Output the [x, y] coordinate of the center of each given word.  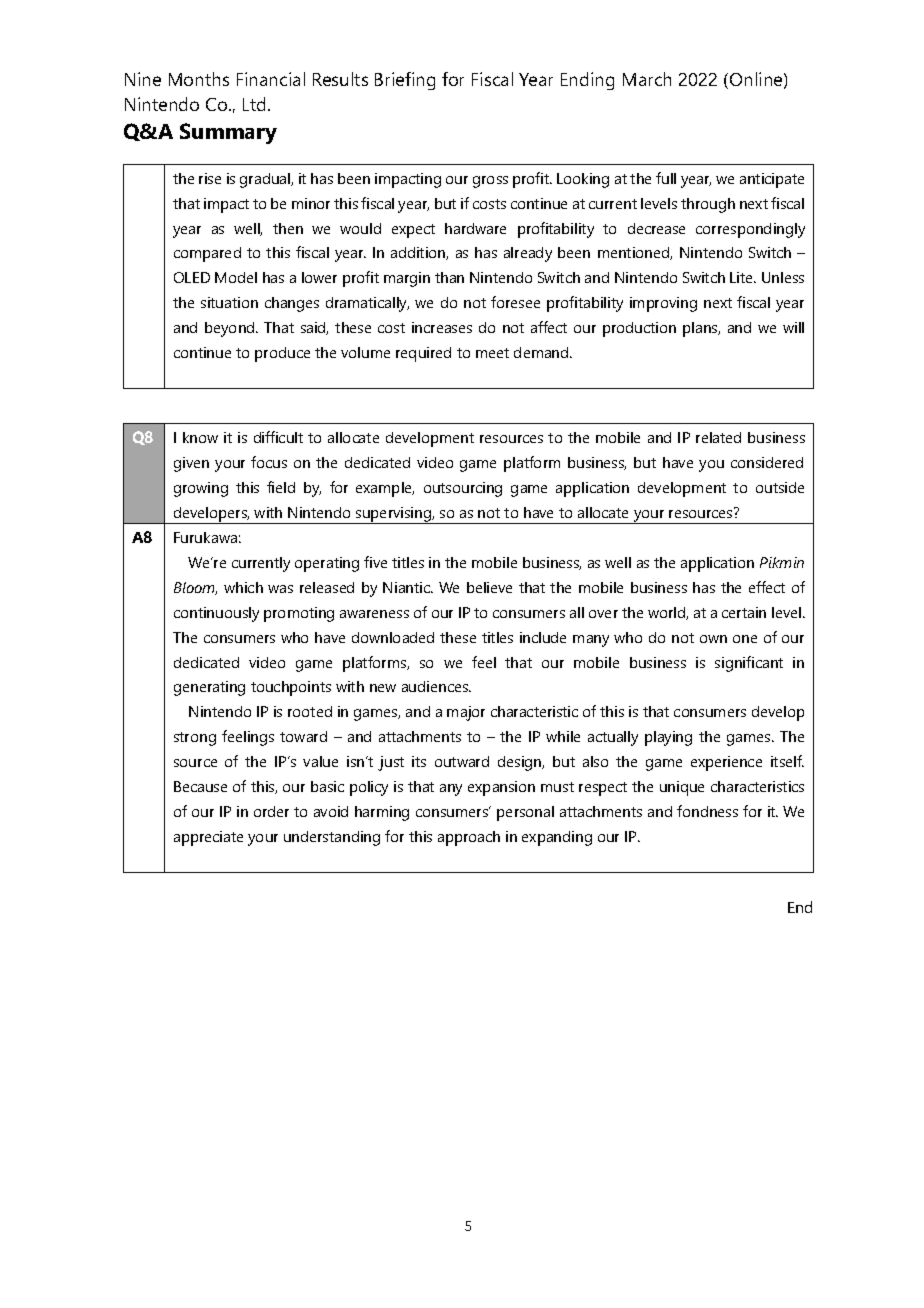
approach [469, 838]
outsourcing [463, 489]
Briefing [405, 81]
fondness [707, 811]
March [647, 79]
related [718, 437]
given [191, 464]
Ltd [254, 104]
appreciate [208, 838]
